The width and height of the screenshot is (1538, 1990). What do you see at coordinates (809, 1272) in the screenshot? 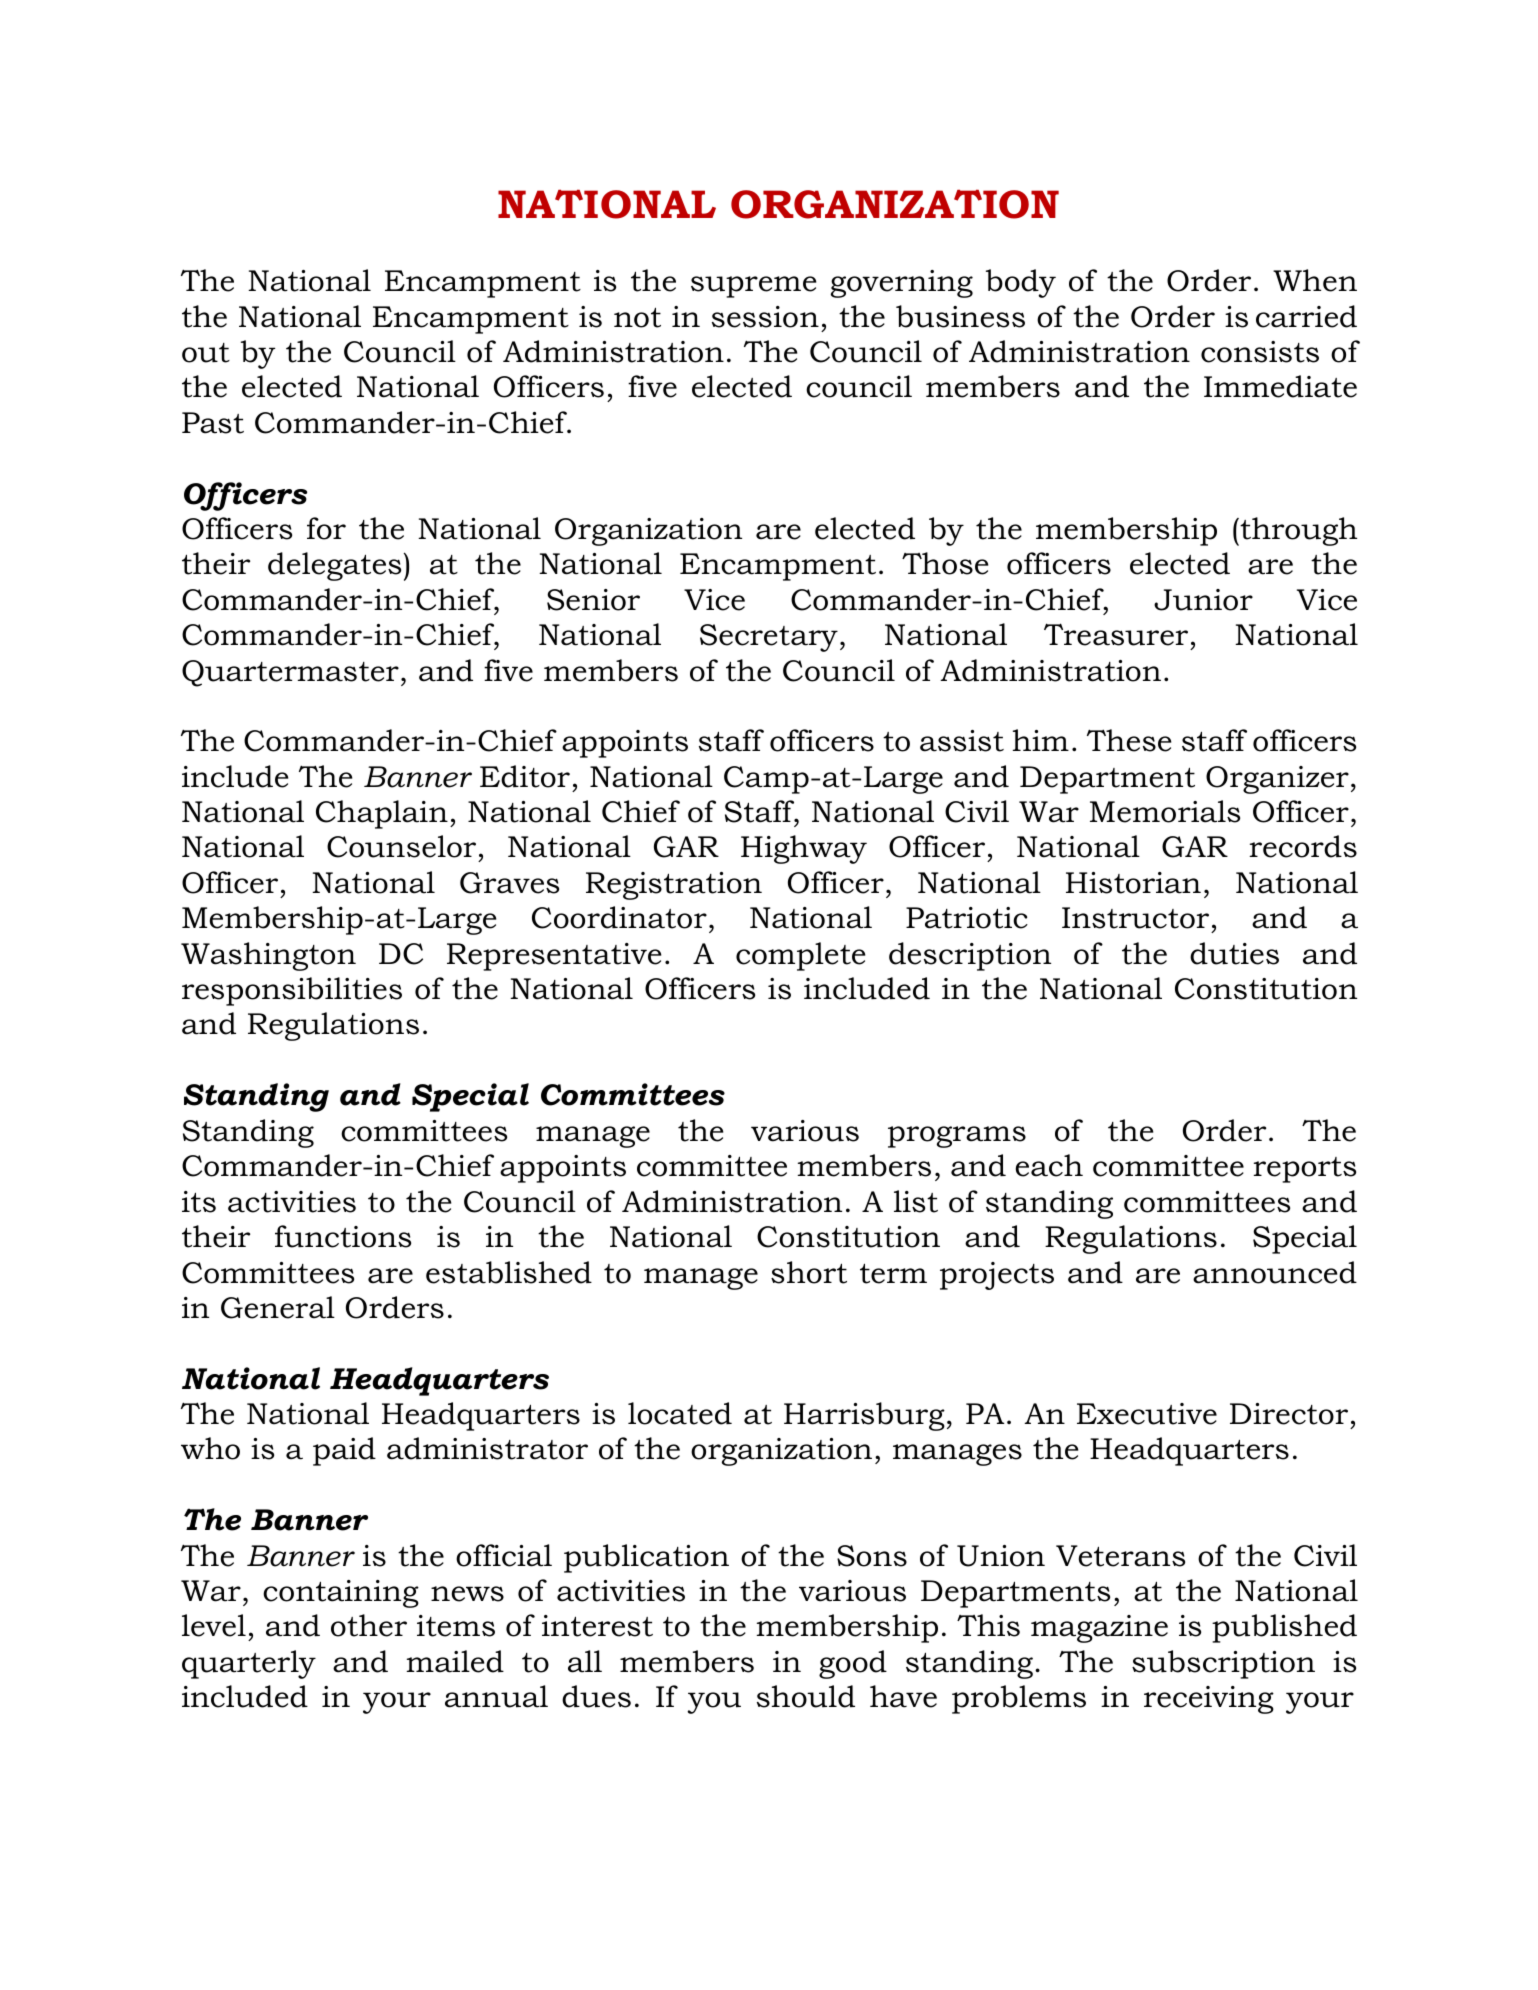
I see `short` at bounding box center [809, 1272].
